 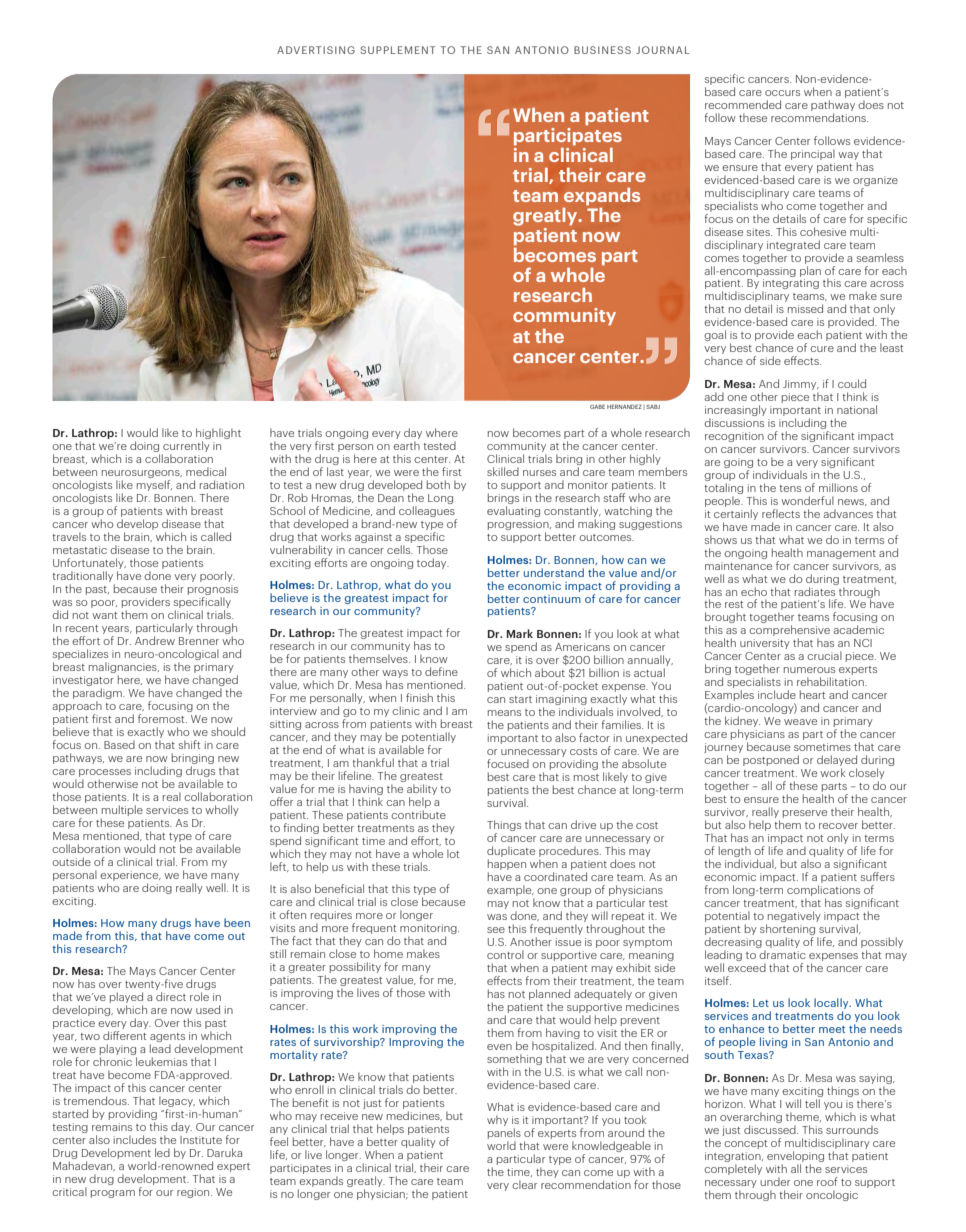 What do you see at coordinates (782, 93) in the screenshot?
I see `occurs` at bounding box center [782, 93].
